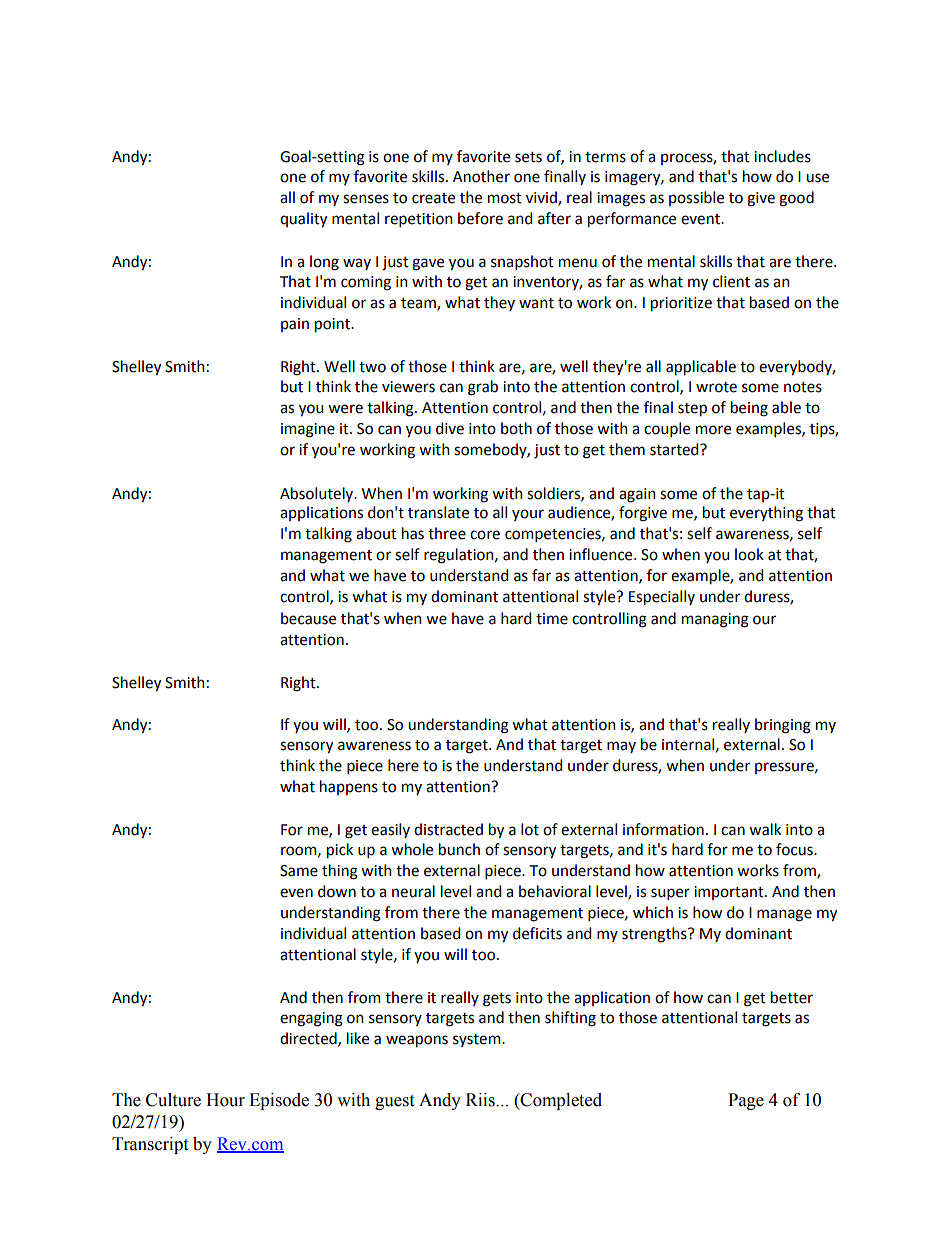 The width and height of the document is (952, 1233). Describe the element at coordinates (303, 219) in the document. I see `quality` at that location.
